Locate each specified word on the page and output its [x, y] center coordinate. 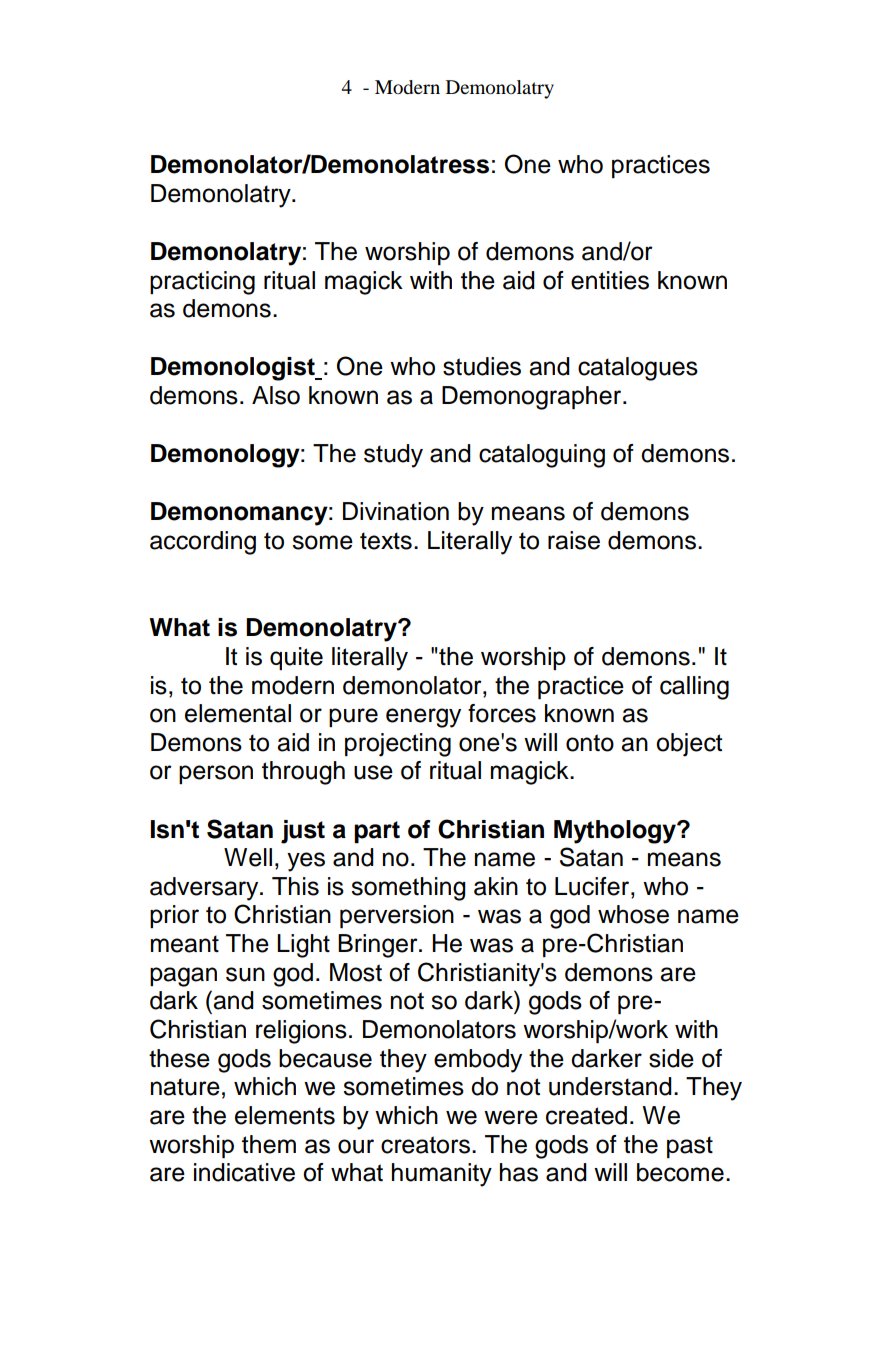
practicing [202, 283]
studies [482, 366]
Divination [396, 511]
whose [633, 914]
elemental [238, 713]
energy [423, 718]
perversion [397, 916]
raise [574, 540]
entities [610, 280]
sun [245, 974]
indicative [244, 1172]
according [203, 543]
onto [590, 743]
